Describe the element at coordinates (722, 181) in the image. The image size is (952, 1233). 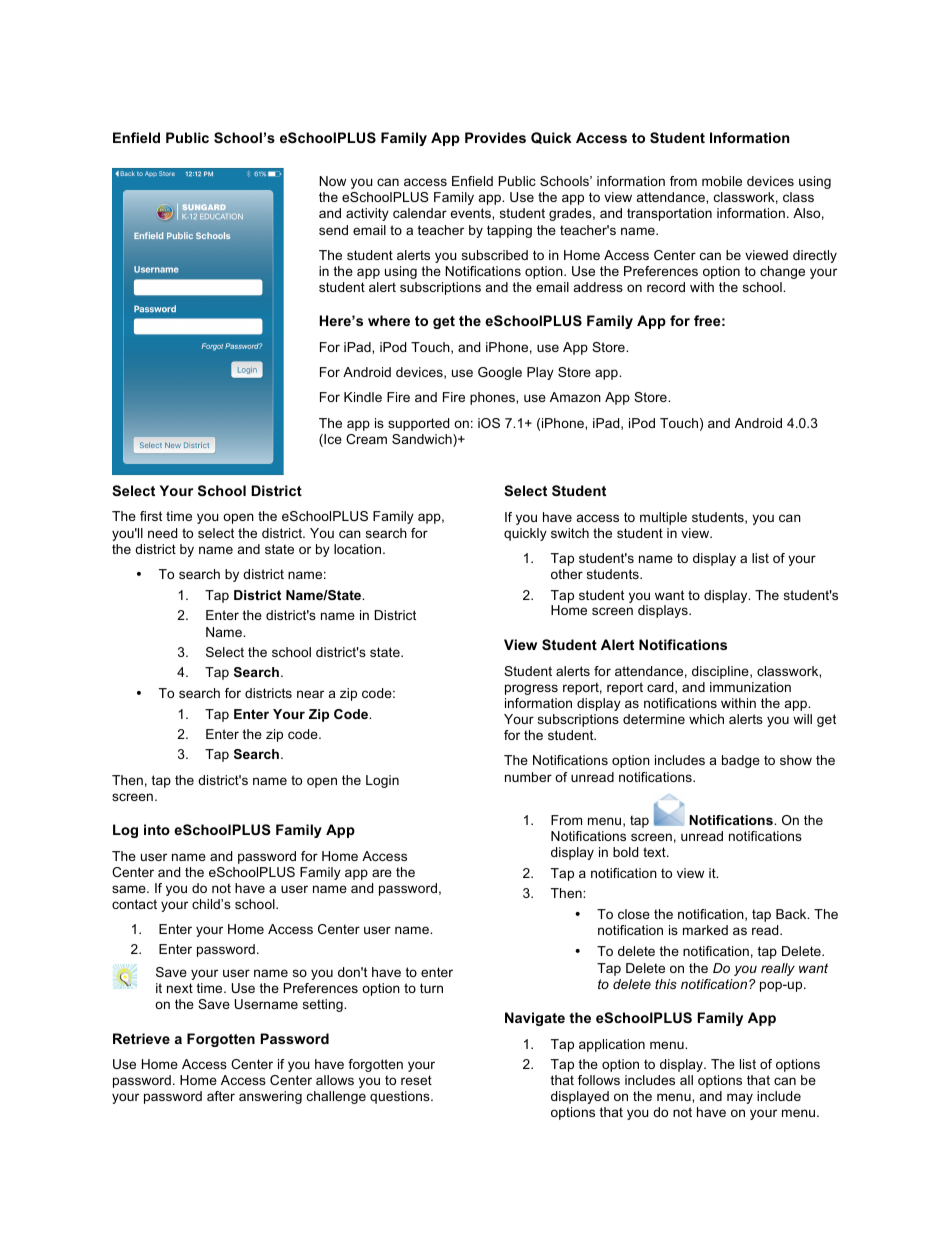
I see `mobile` at that location.
